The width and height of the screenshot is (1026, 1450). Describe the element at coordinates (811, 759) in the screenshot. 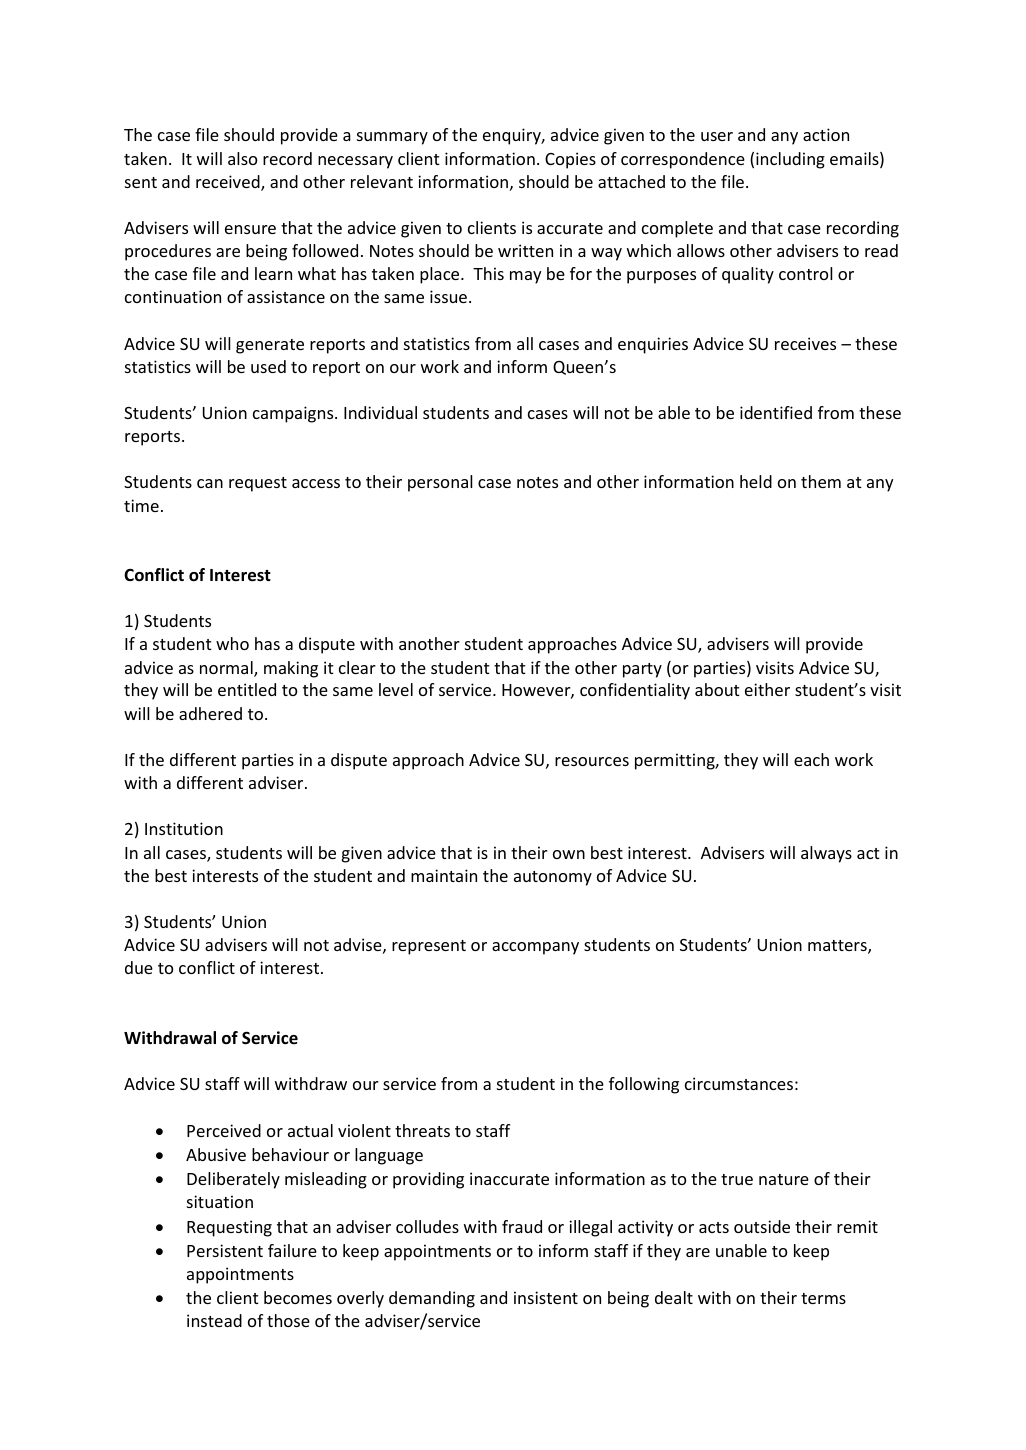

I see `each` at that location.
